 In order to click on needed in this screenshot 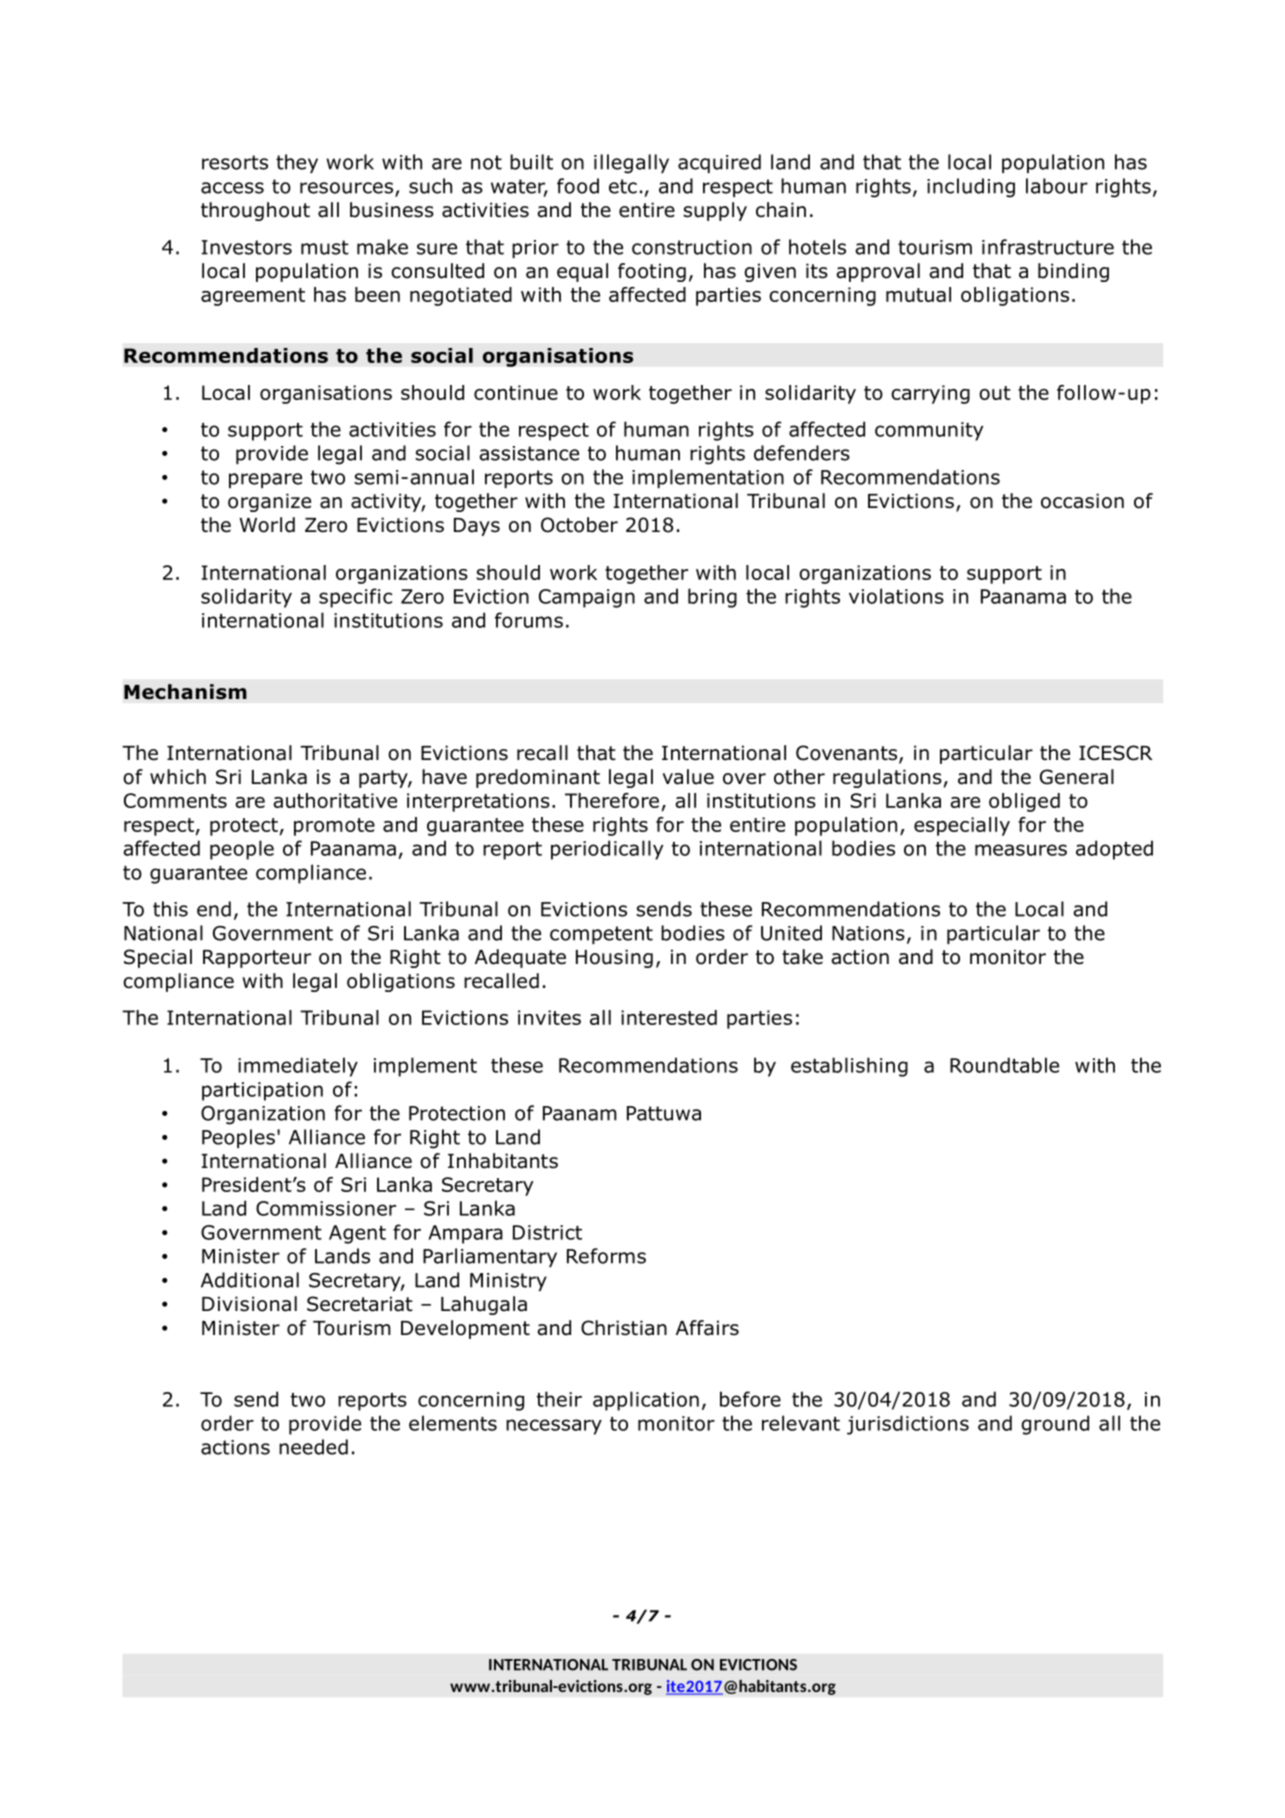, I will do `click(313, 1447)`.
